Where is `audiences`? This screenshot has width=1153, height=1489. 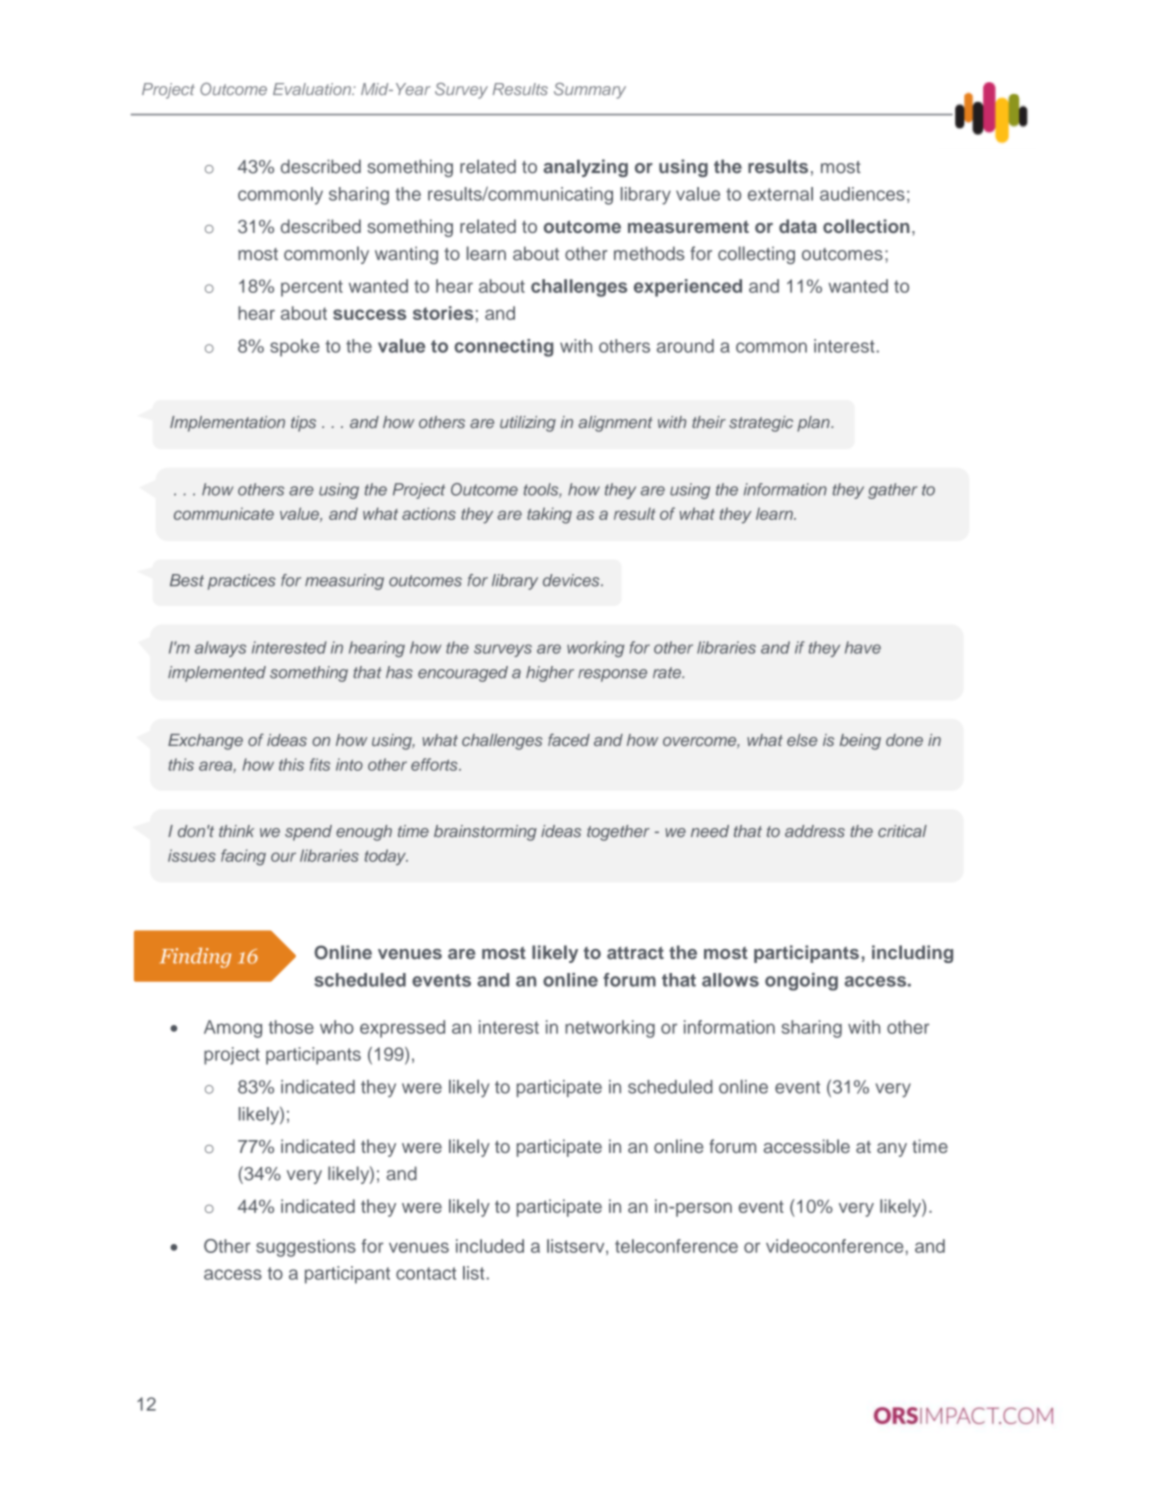 audiences is located at coordinates (862, 194).
